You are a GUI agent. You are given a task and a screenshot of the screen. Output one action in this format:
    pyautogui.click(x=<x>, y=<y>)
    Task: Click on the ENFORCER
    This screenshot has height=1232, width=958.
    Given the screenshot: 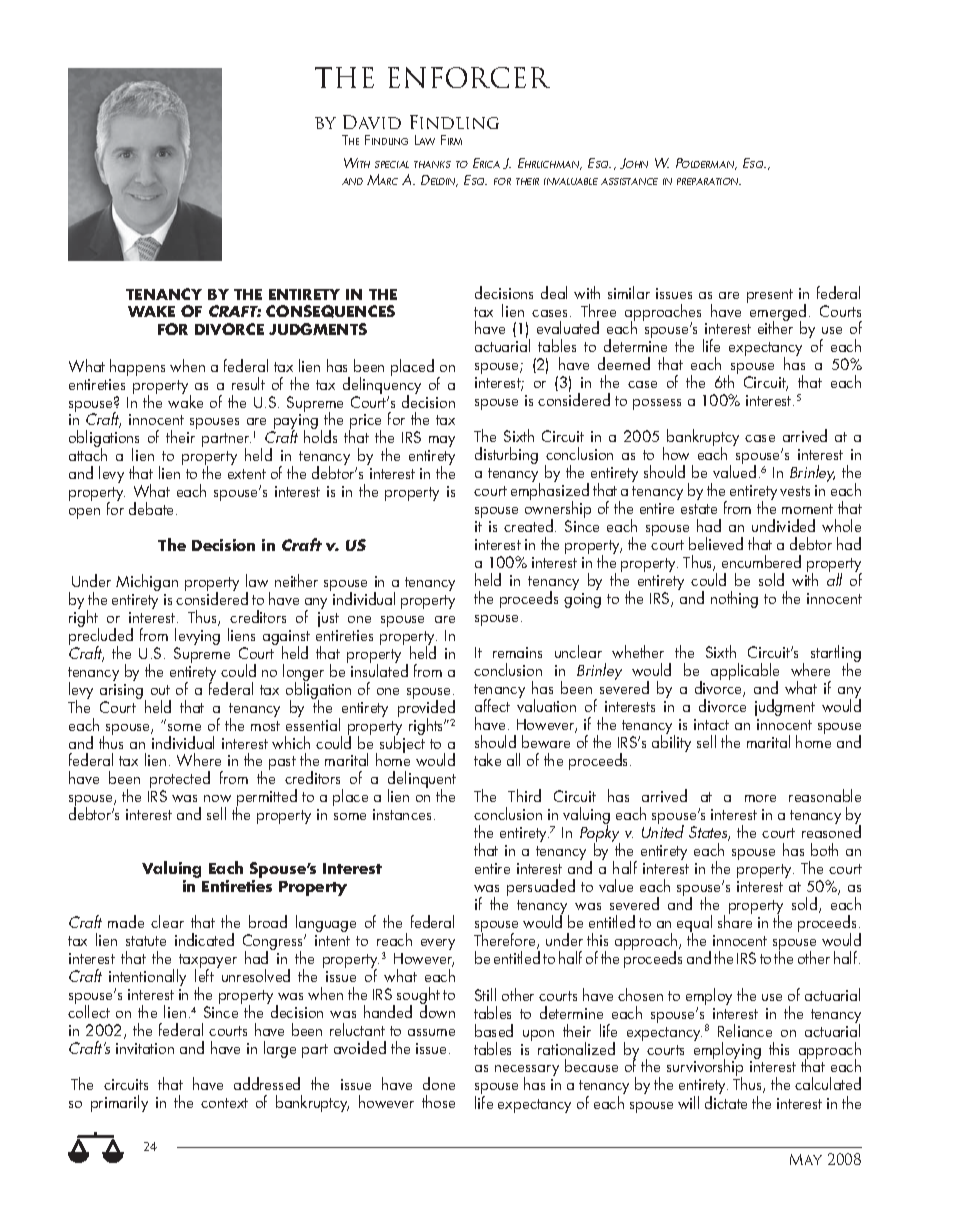 What is the action you would take?
    pyautogui.click(x=469, y=77)
